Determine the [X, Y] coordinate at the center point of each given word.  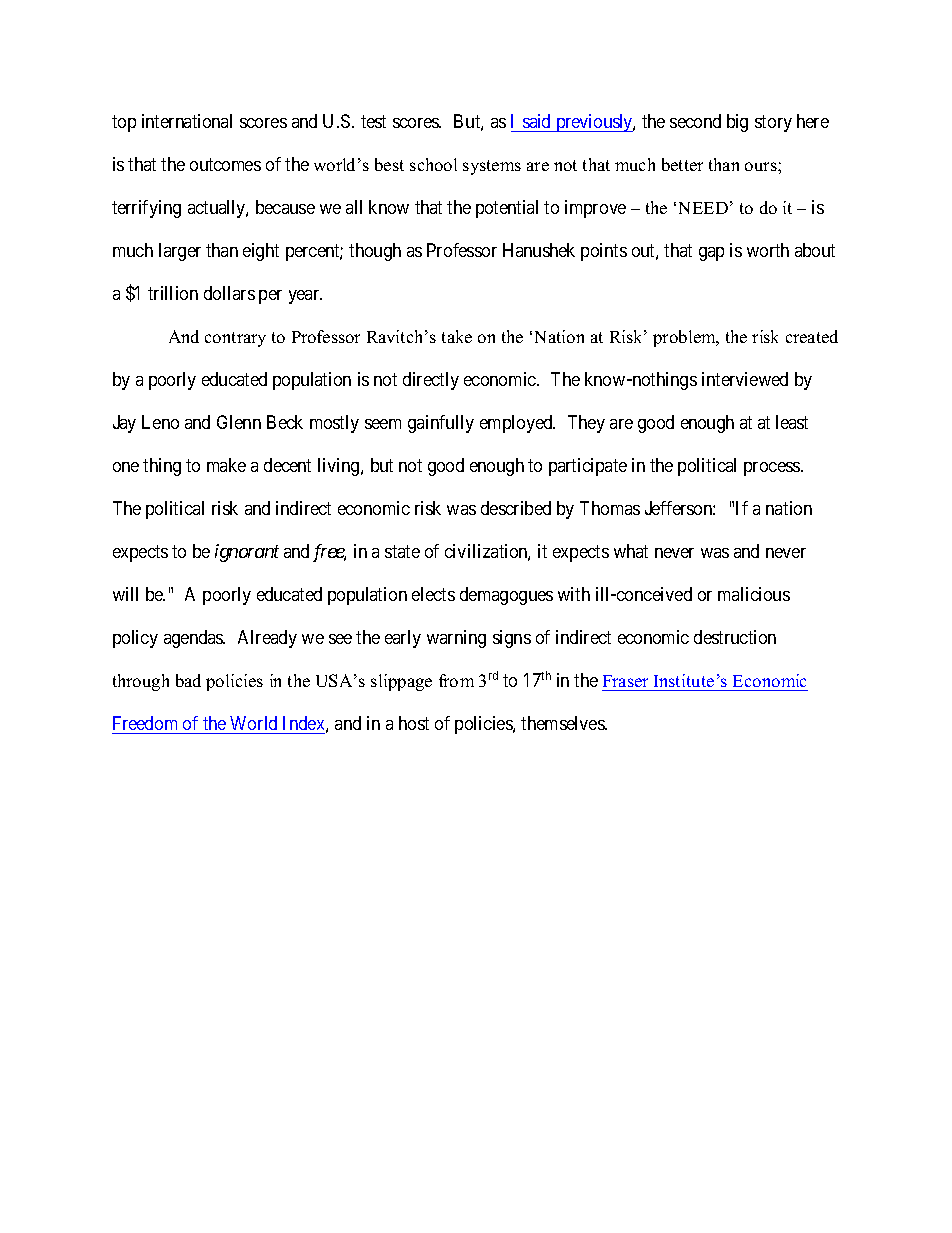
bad [188, 680]
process [772, 469]
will [125, 594]
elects [433, 594]
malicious [754, 594]
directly [431, 381]
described [516, 508]
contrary [235, 339]
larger [180, 252]
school [433, 164]
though [375, 252]
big [737, 123]
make [226, 465]
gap [711, 254]
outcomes [225, 165]
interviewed [745, 379]
